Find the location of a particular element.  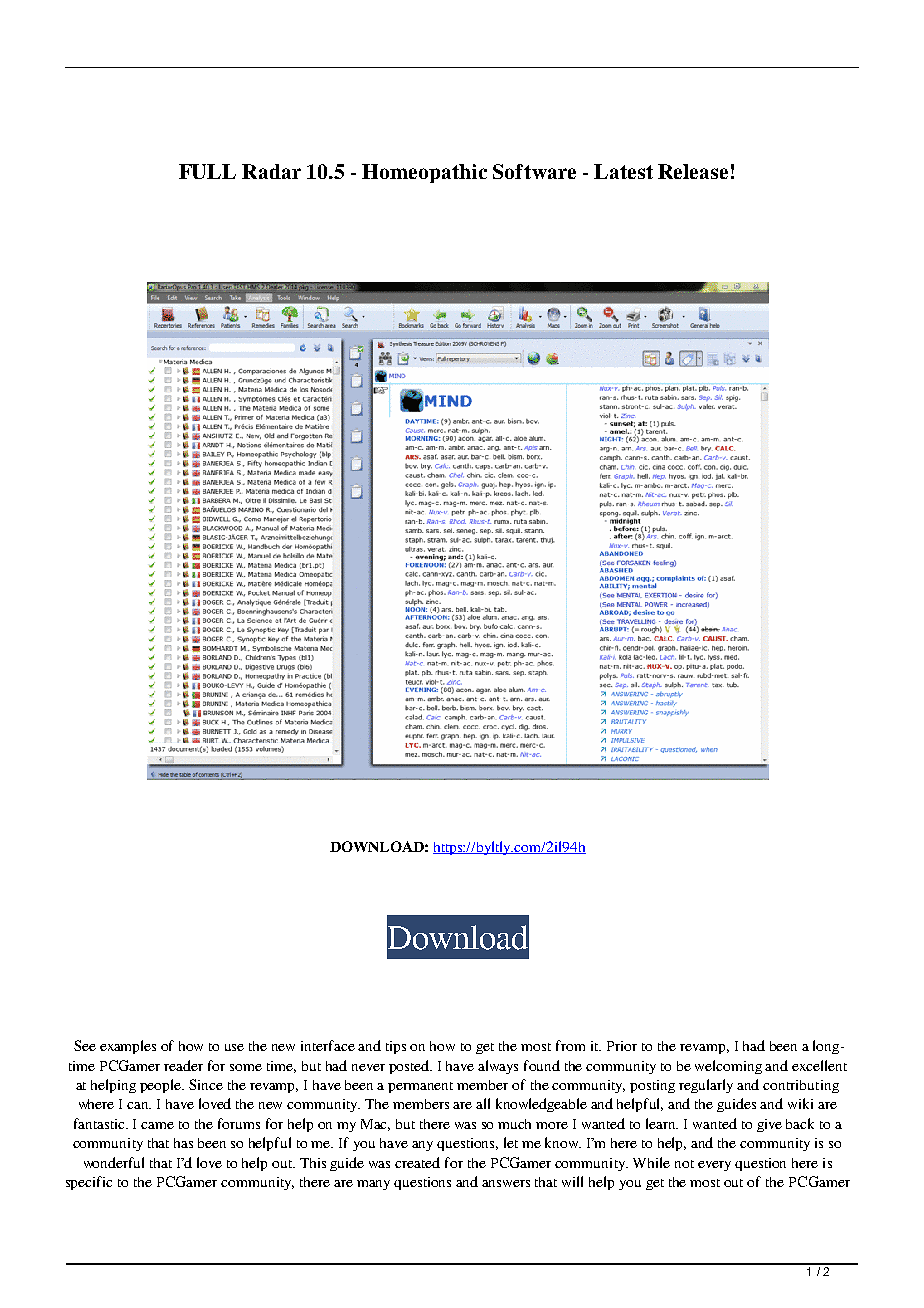

examples is located at coordinates (128, 1047).
